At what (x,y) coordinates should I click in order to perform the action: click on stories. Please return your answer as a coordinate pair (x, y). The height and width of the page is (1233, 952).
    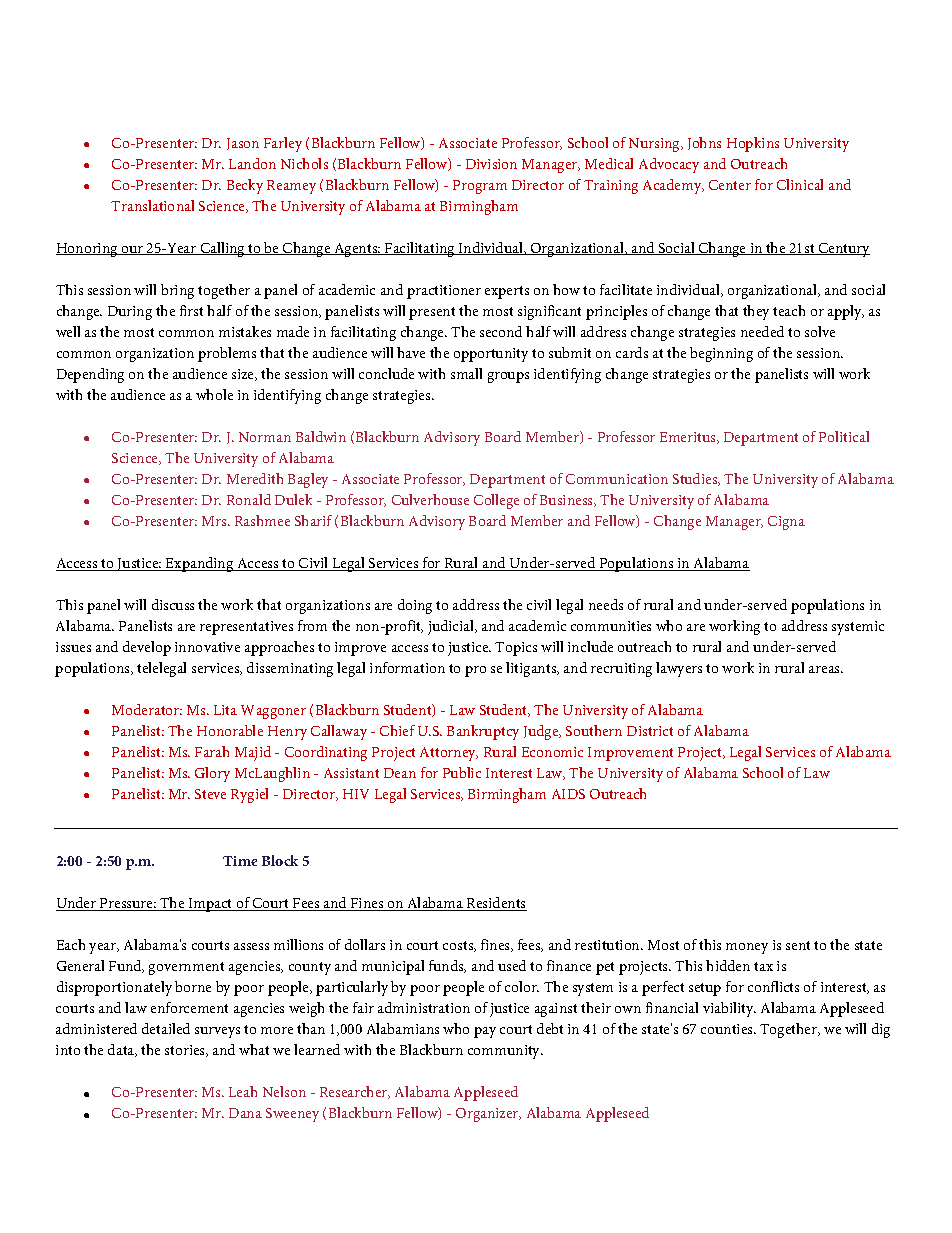
    Looking at the image, I should click on (186, 1051).
